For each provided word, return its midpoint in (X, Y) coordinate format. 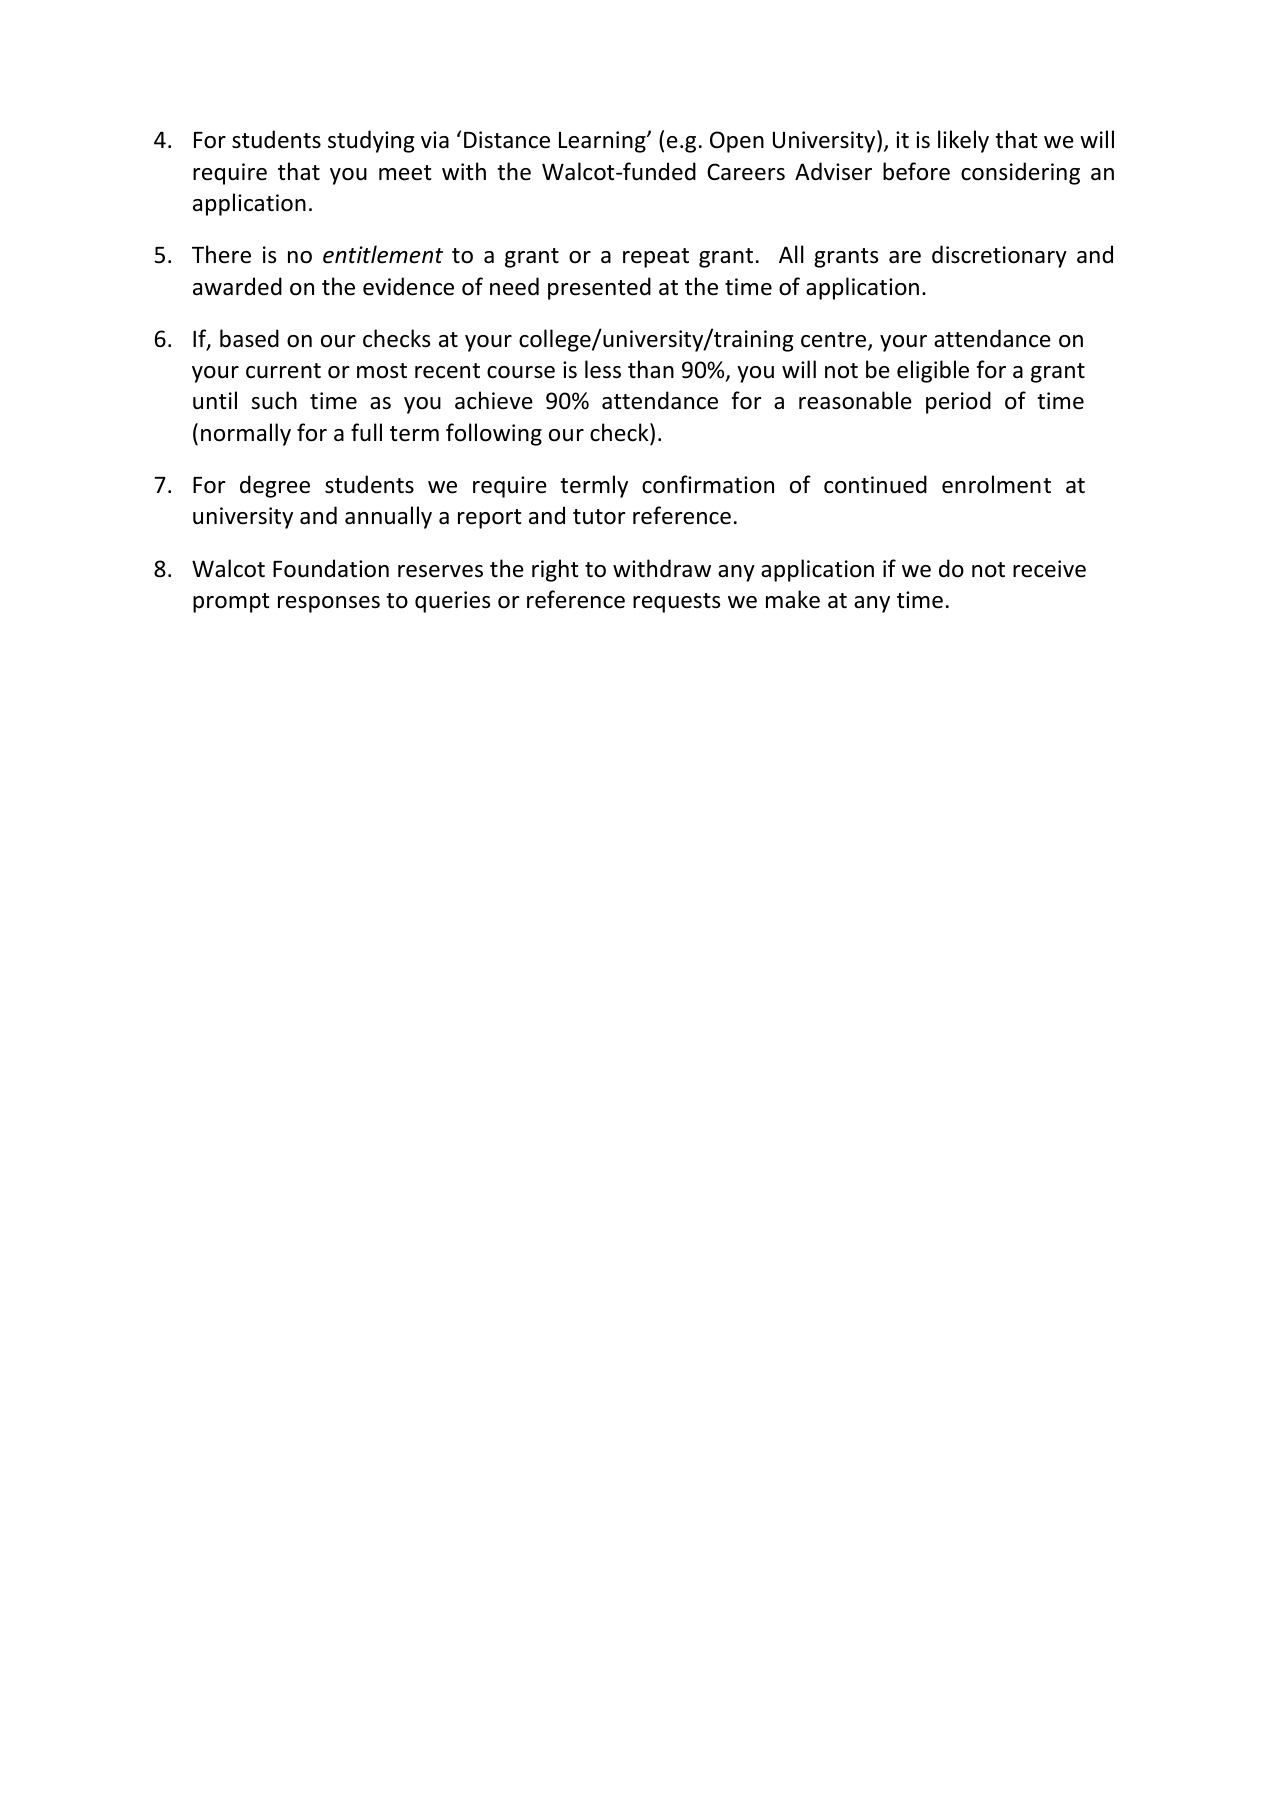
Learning (603, 142)
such (274, 400)
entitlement (383, 254)
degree (275, 486)
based (249, 338)
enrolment (996, 484)
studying (371, 141)
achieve (494, 400)
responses (329, 604)
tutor (599, 517)
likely (963, 141)
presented (599, 288)
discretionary (999, 256)
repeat (656, 258)
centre (835, 341)
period (958, 402)
